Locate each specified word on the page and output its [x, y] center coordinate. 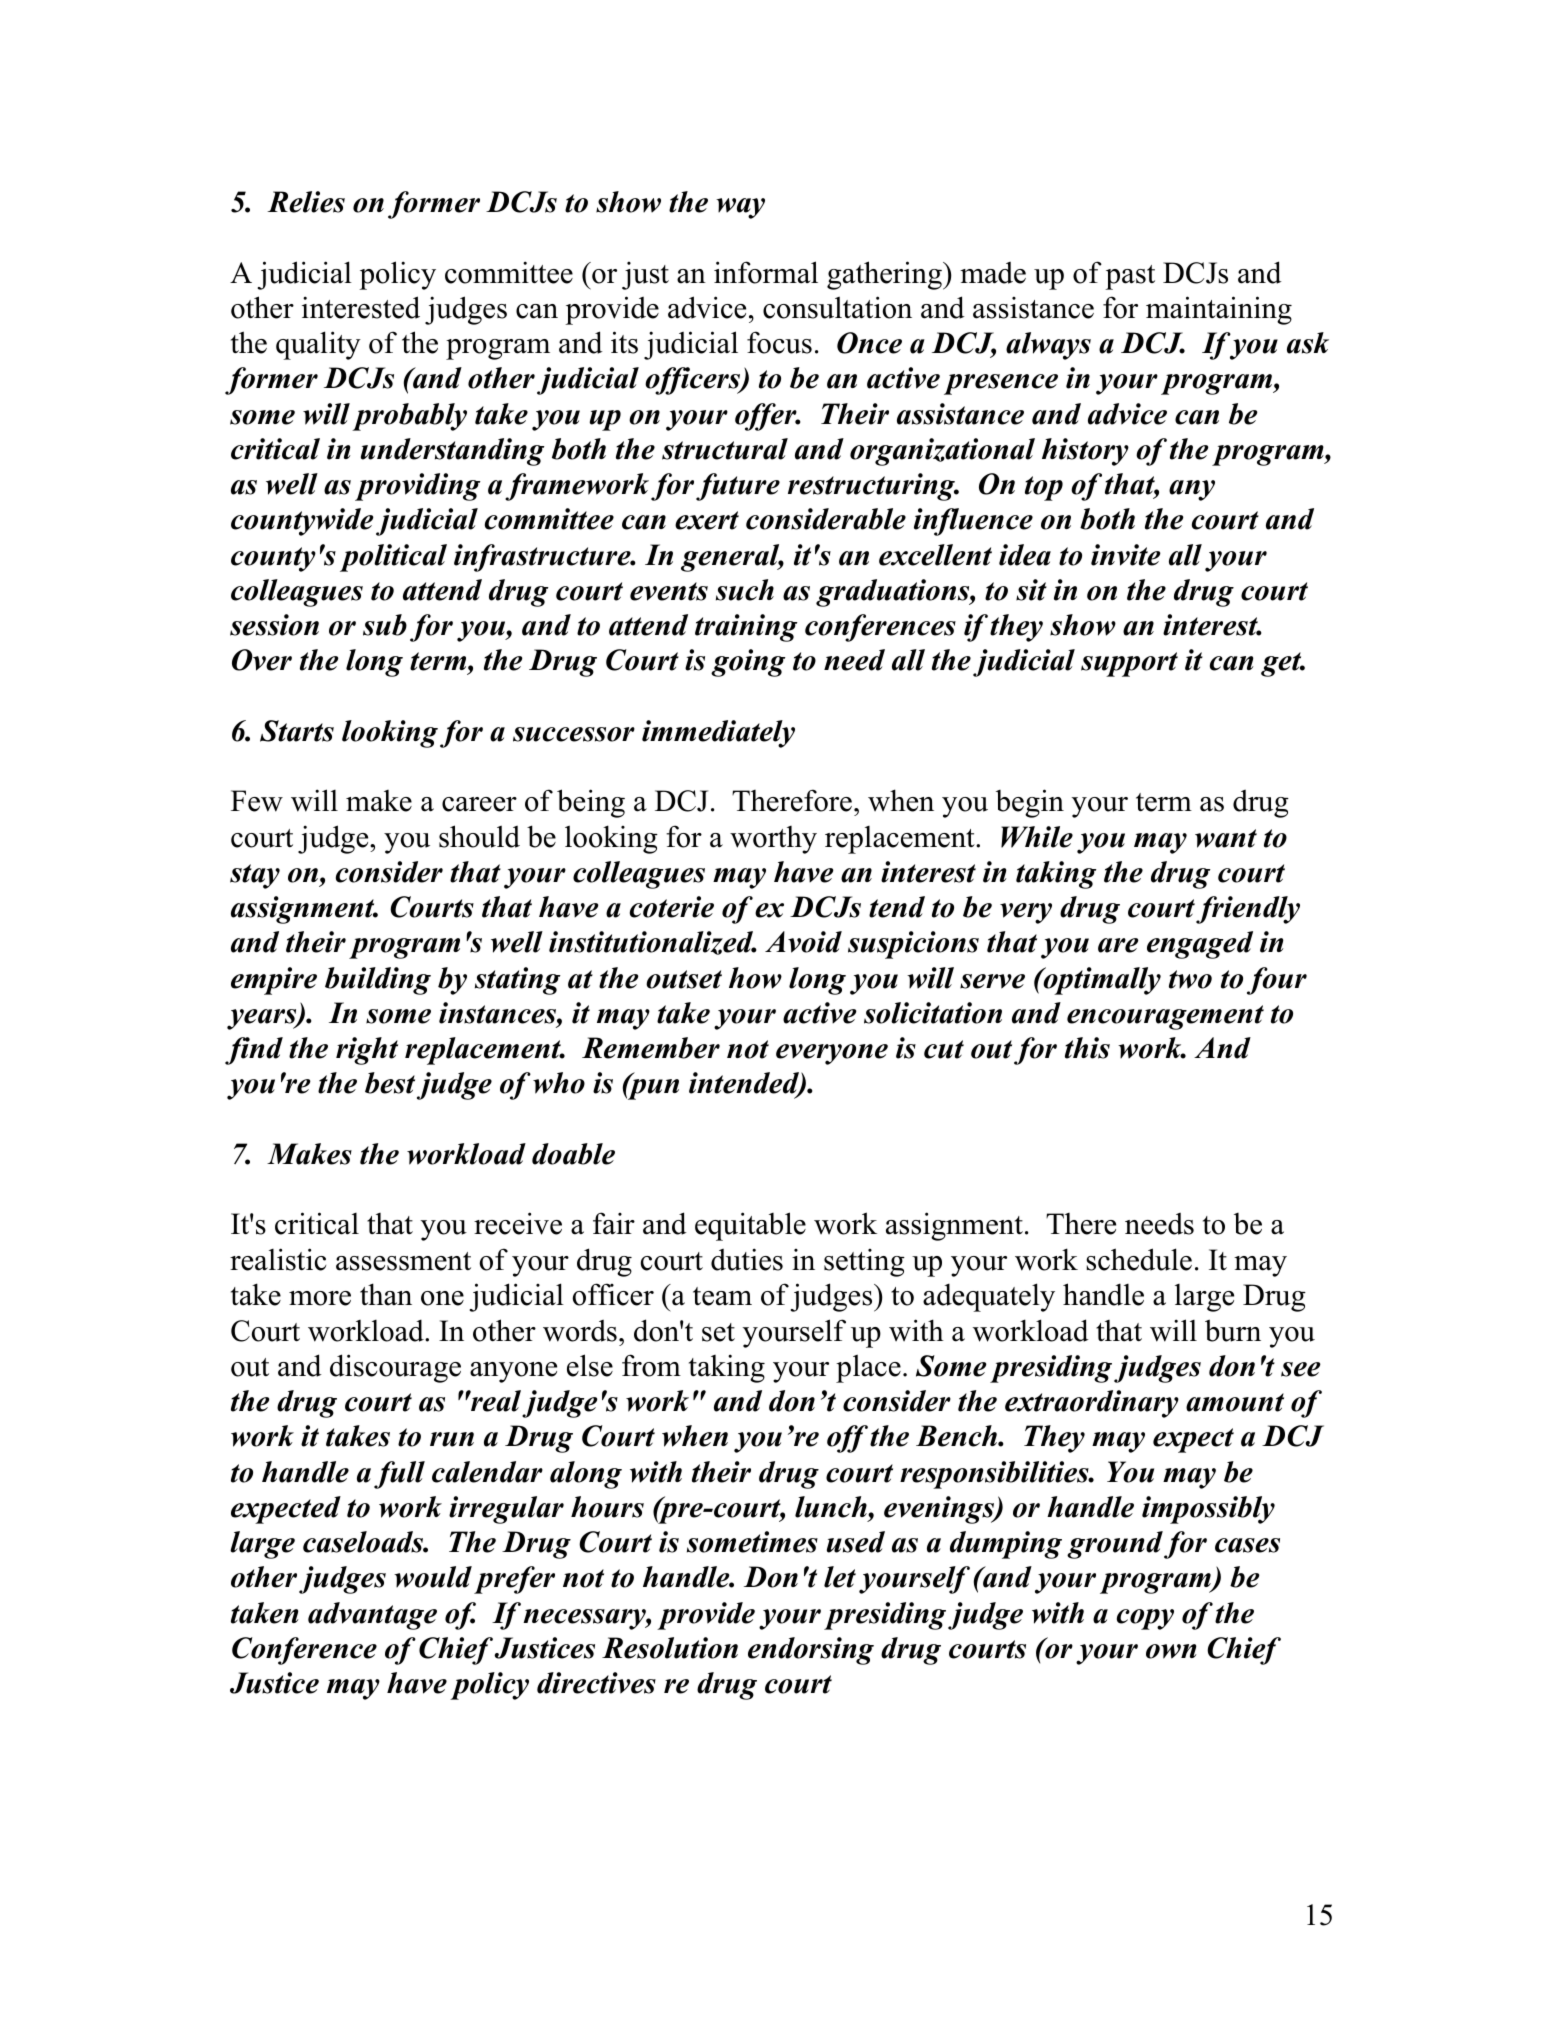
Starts [297, 731]
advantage [372, 1616]
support [1129, 664]
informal [766, 272]
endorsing [811, 1651]
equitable [750, 1226]
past [1130, 277]
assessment [403, 1261]
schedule [1139, 1259]
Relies [306, 202]
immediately [718, 734]
